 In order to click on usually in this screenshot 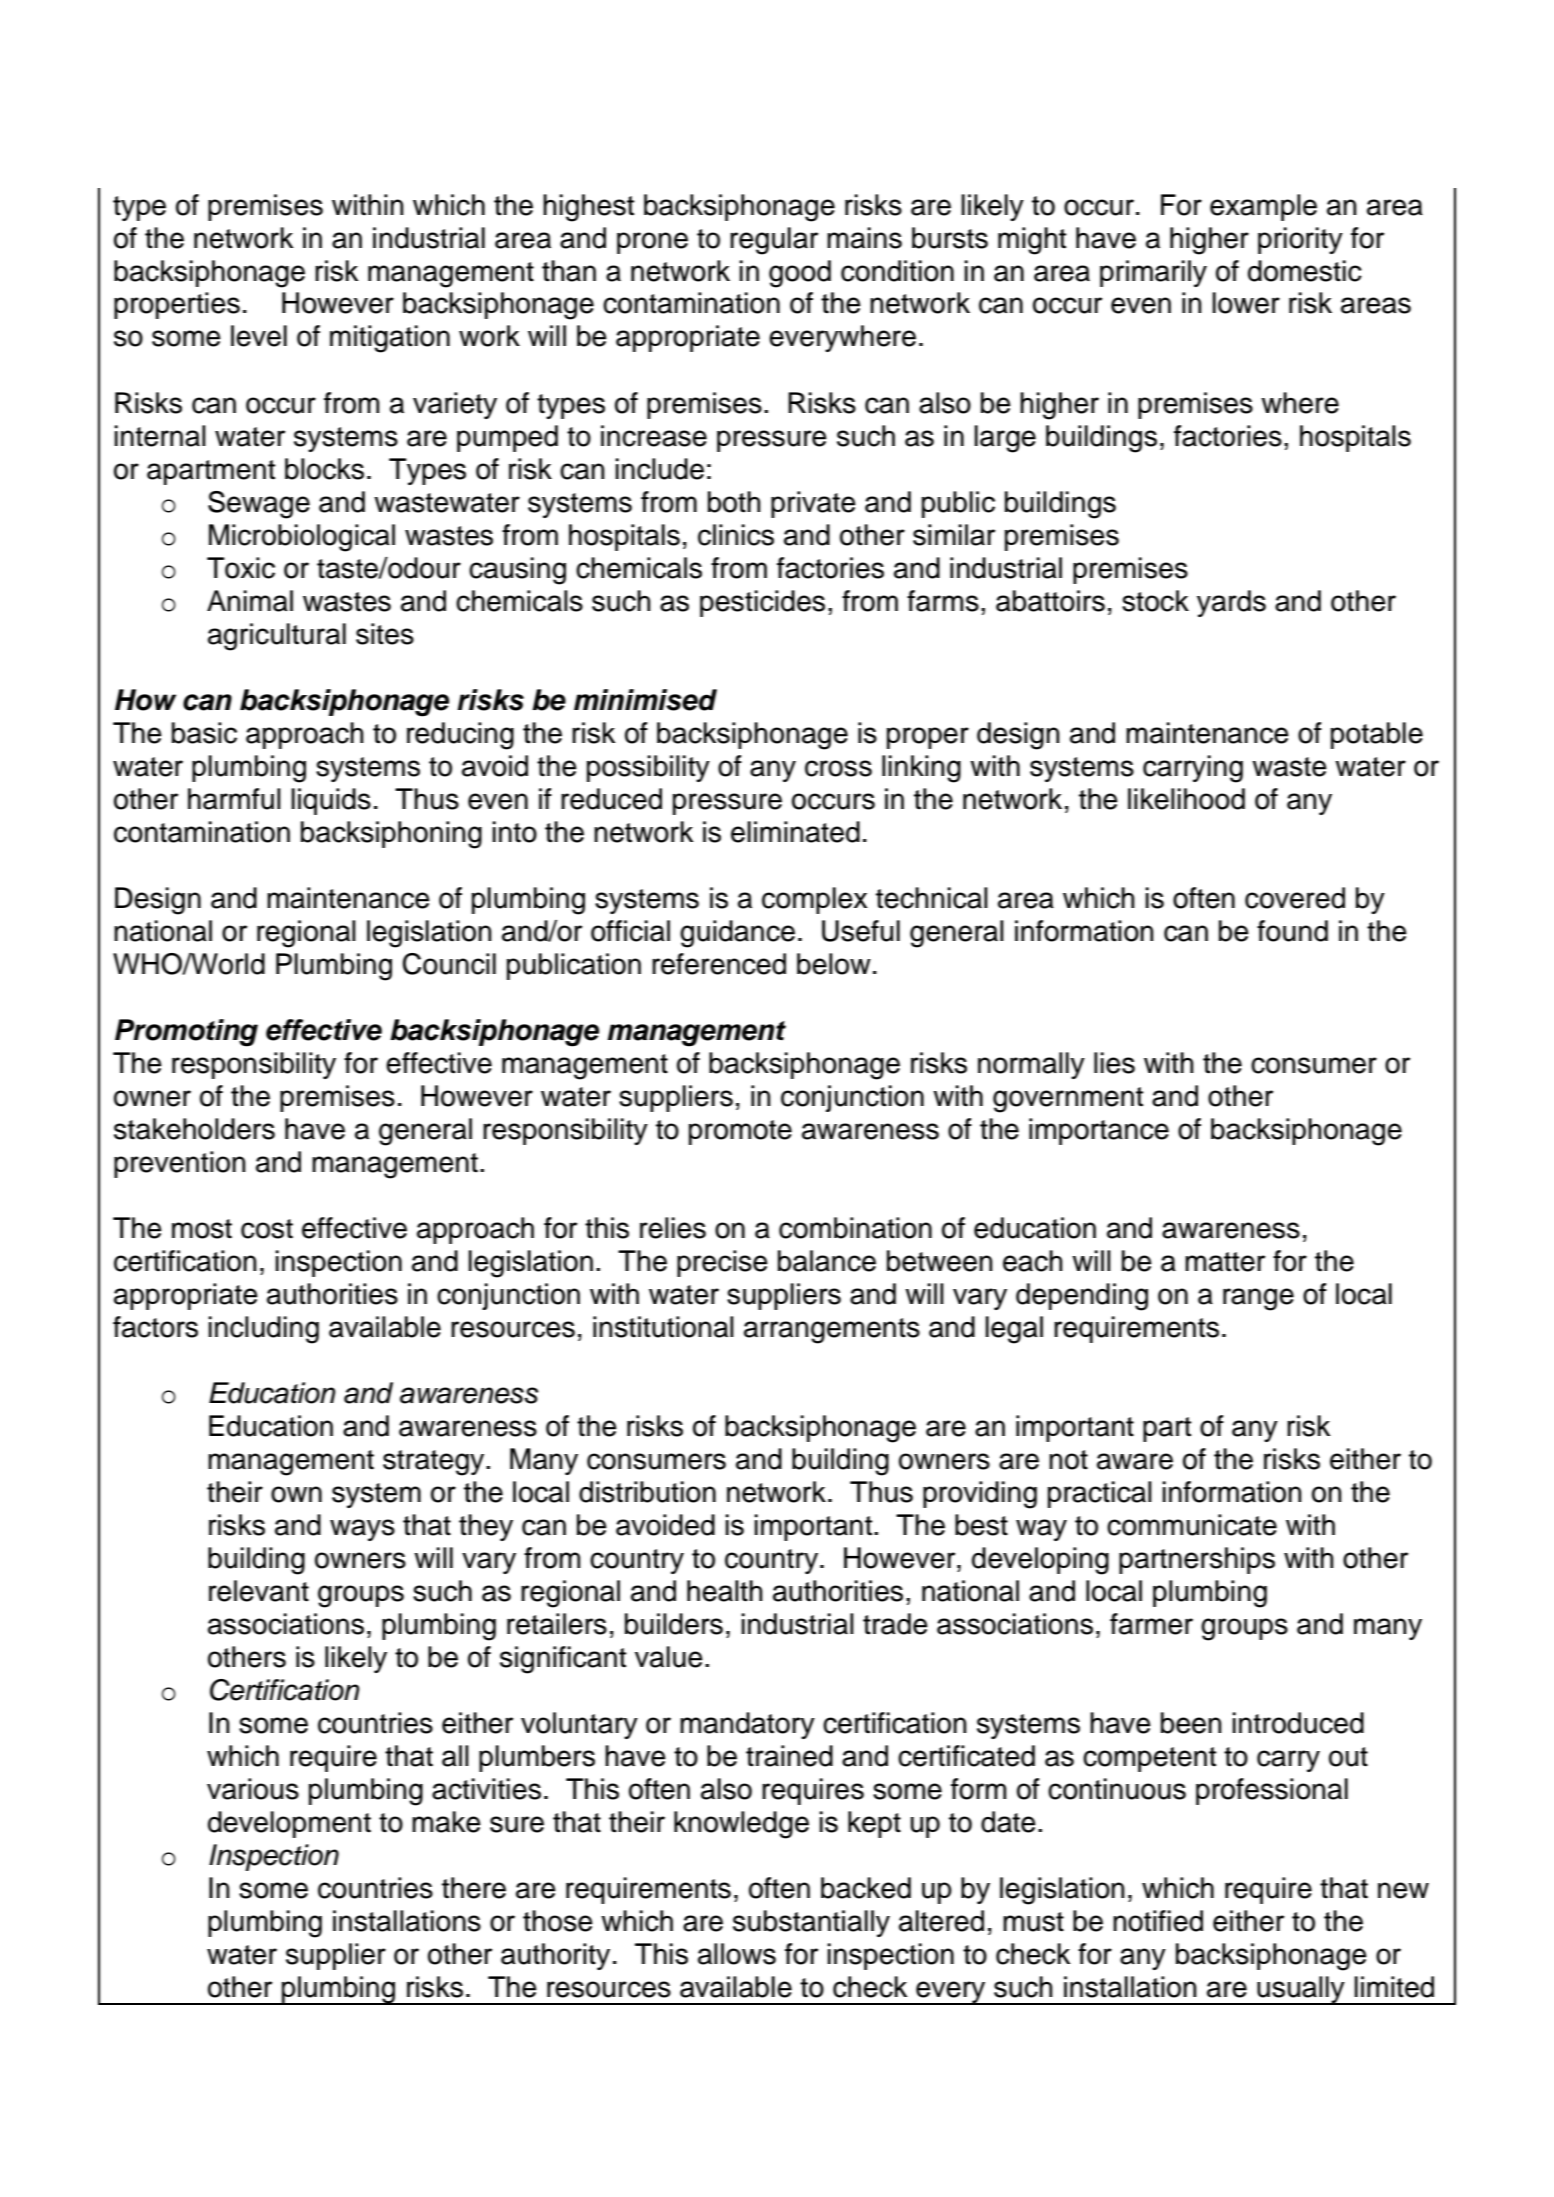, I will do `click(1301, 1990)`.
